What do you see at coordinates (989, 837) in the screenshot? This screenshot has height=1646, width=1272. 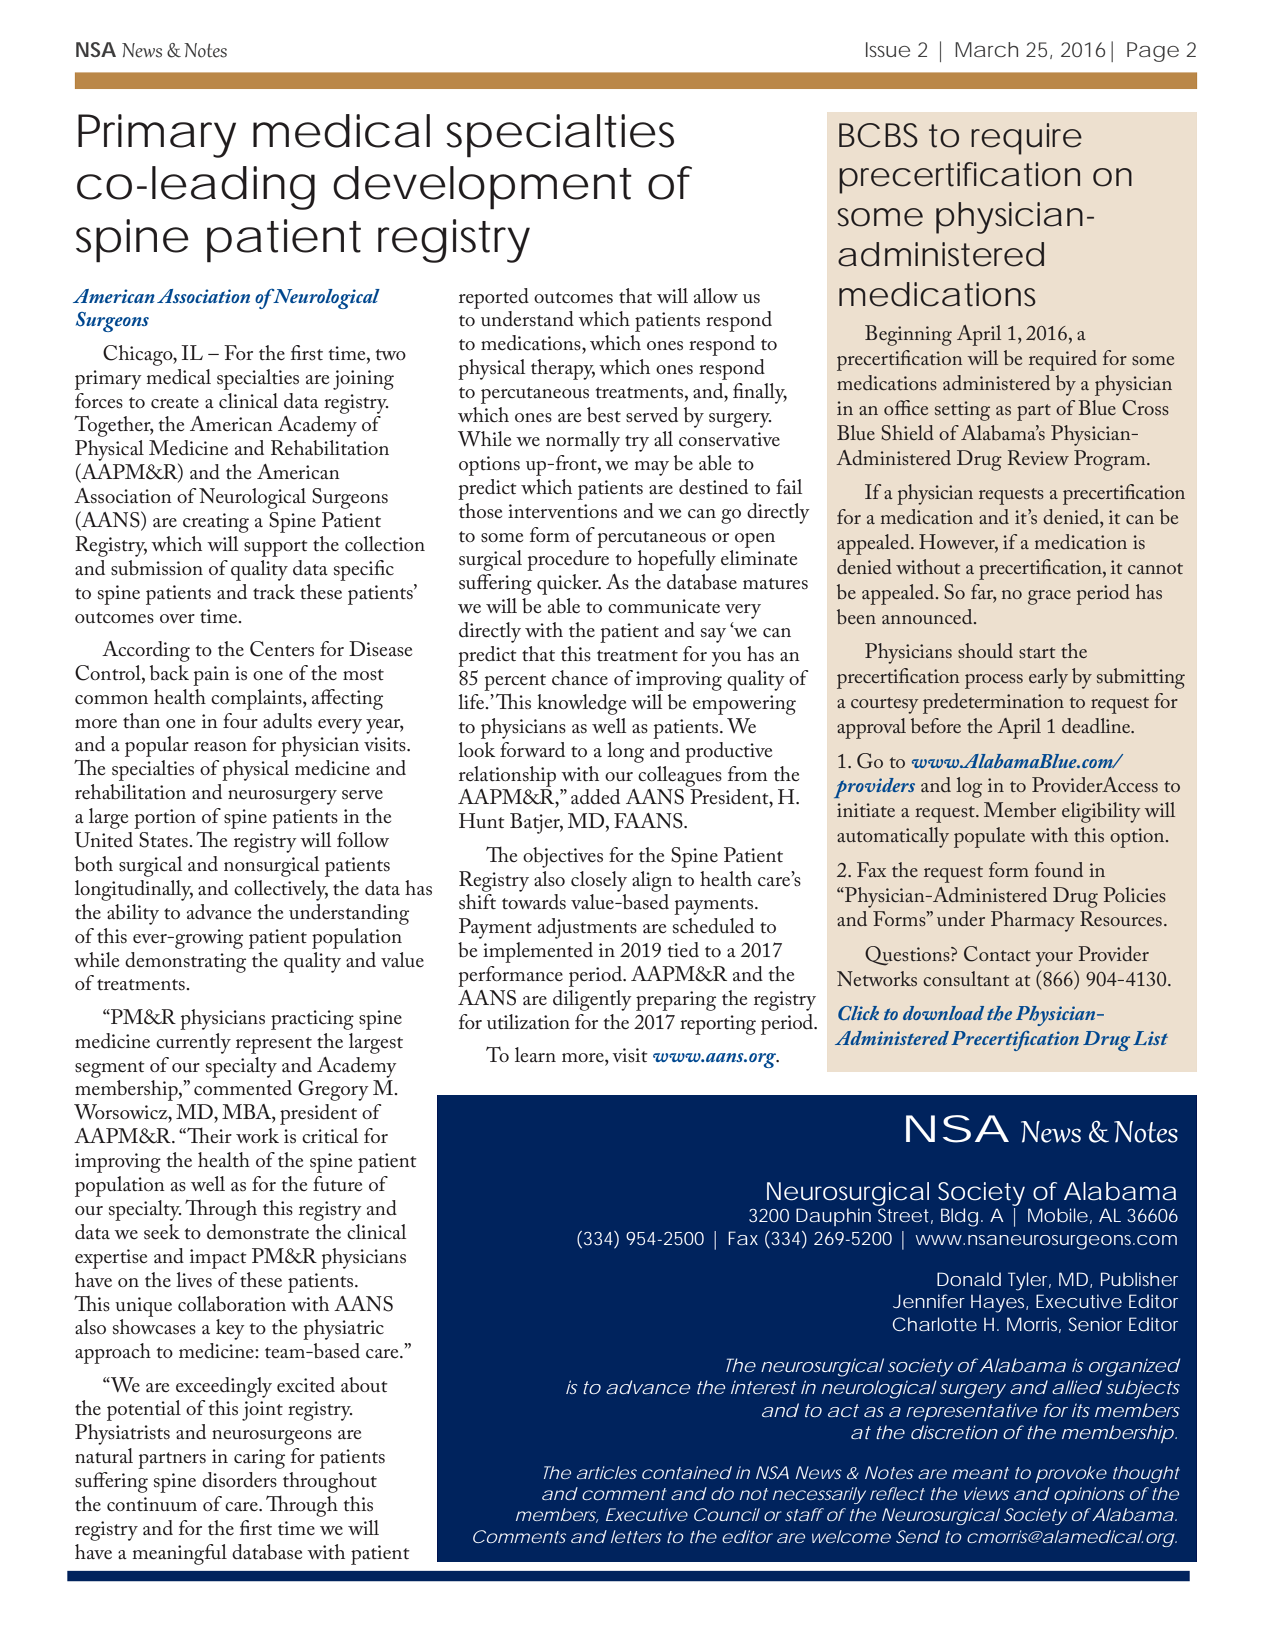 I see `populate` at bounding box center [989, 837].
